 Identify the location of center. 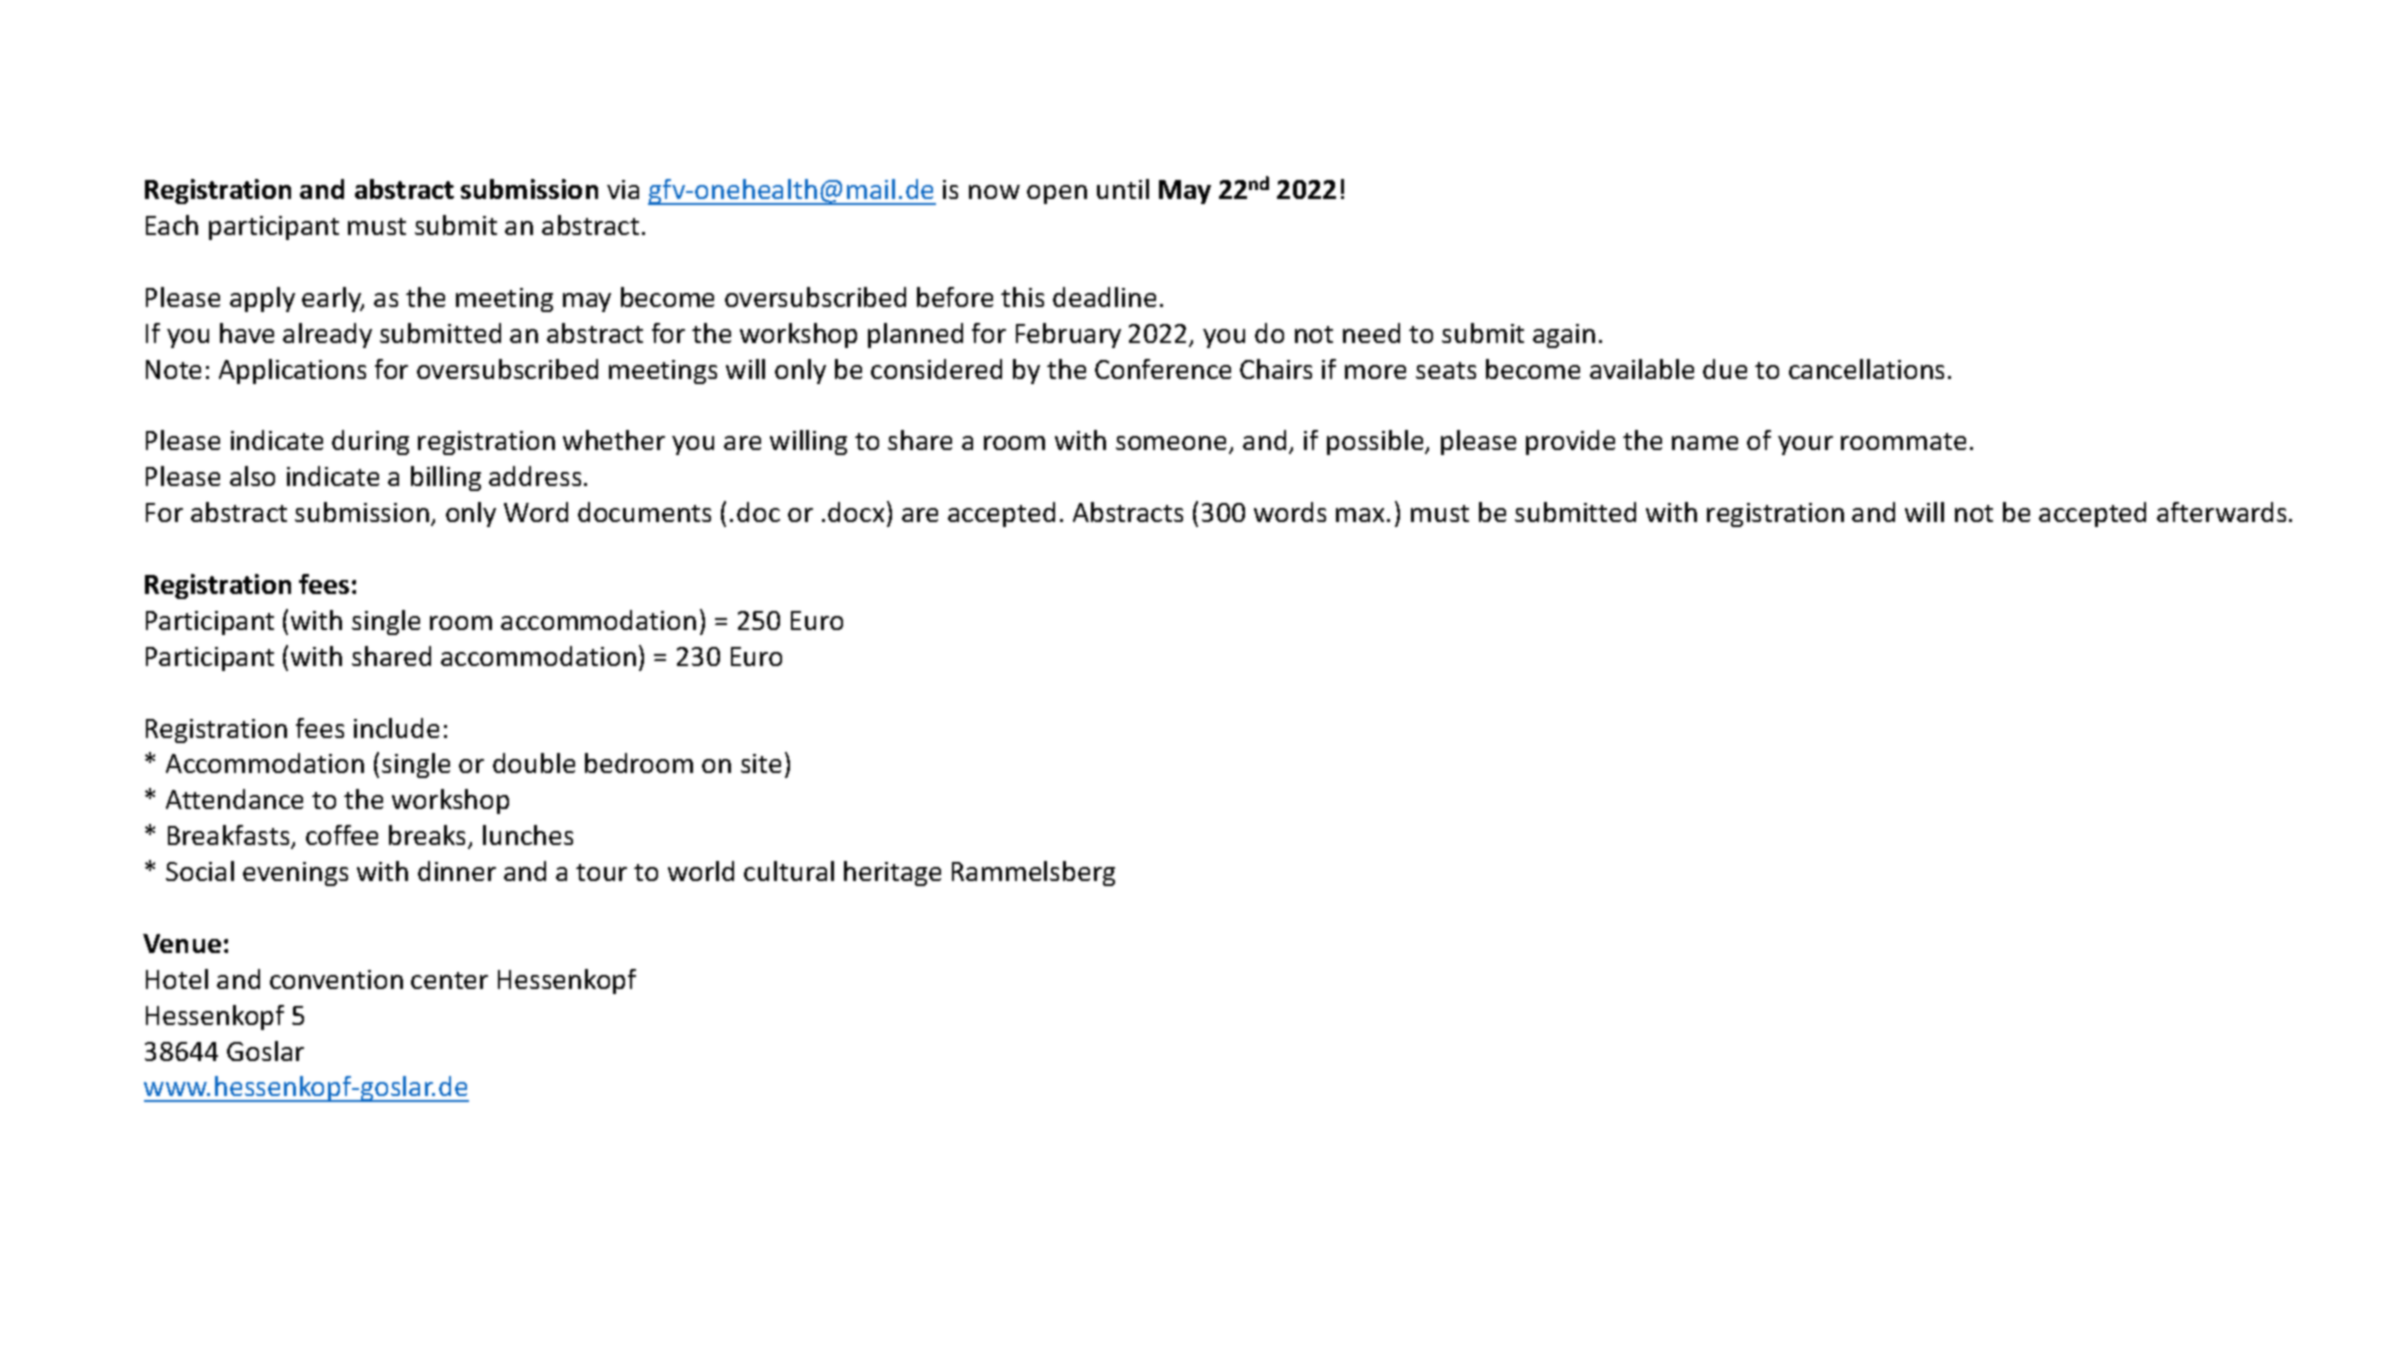
(449, 980).
